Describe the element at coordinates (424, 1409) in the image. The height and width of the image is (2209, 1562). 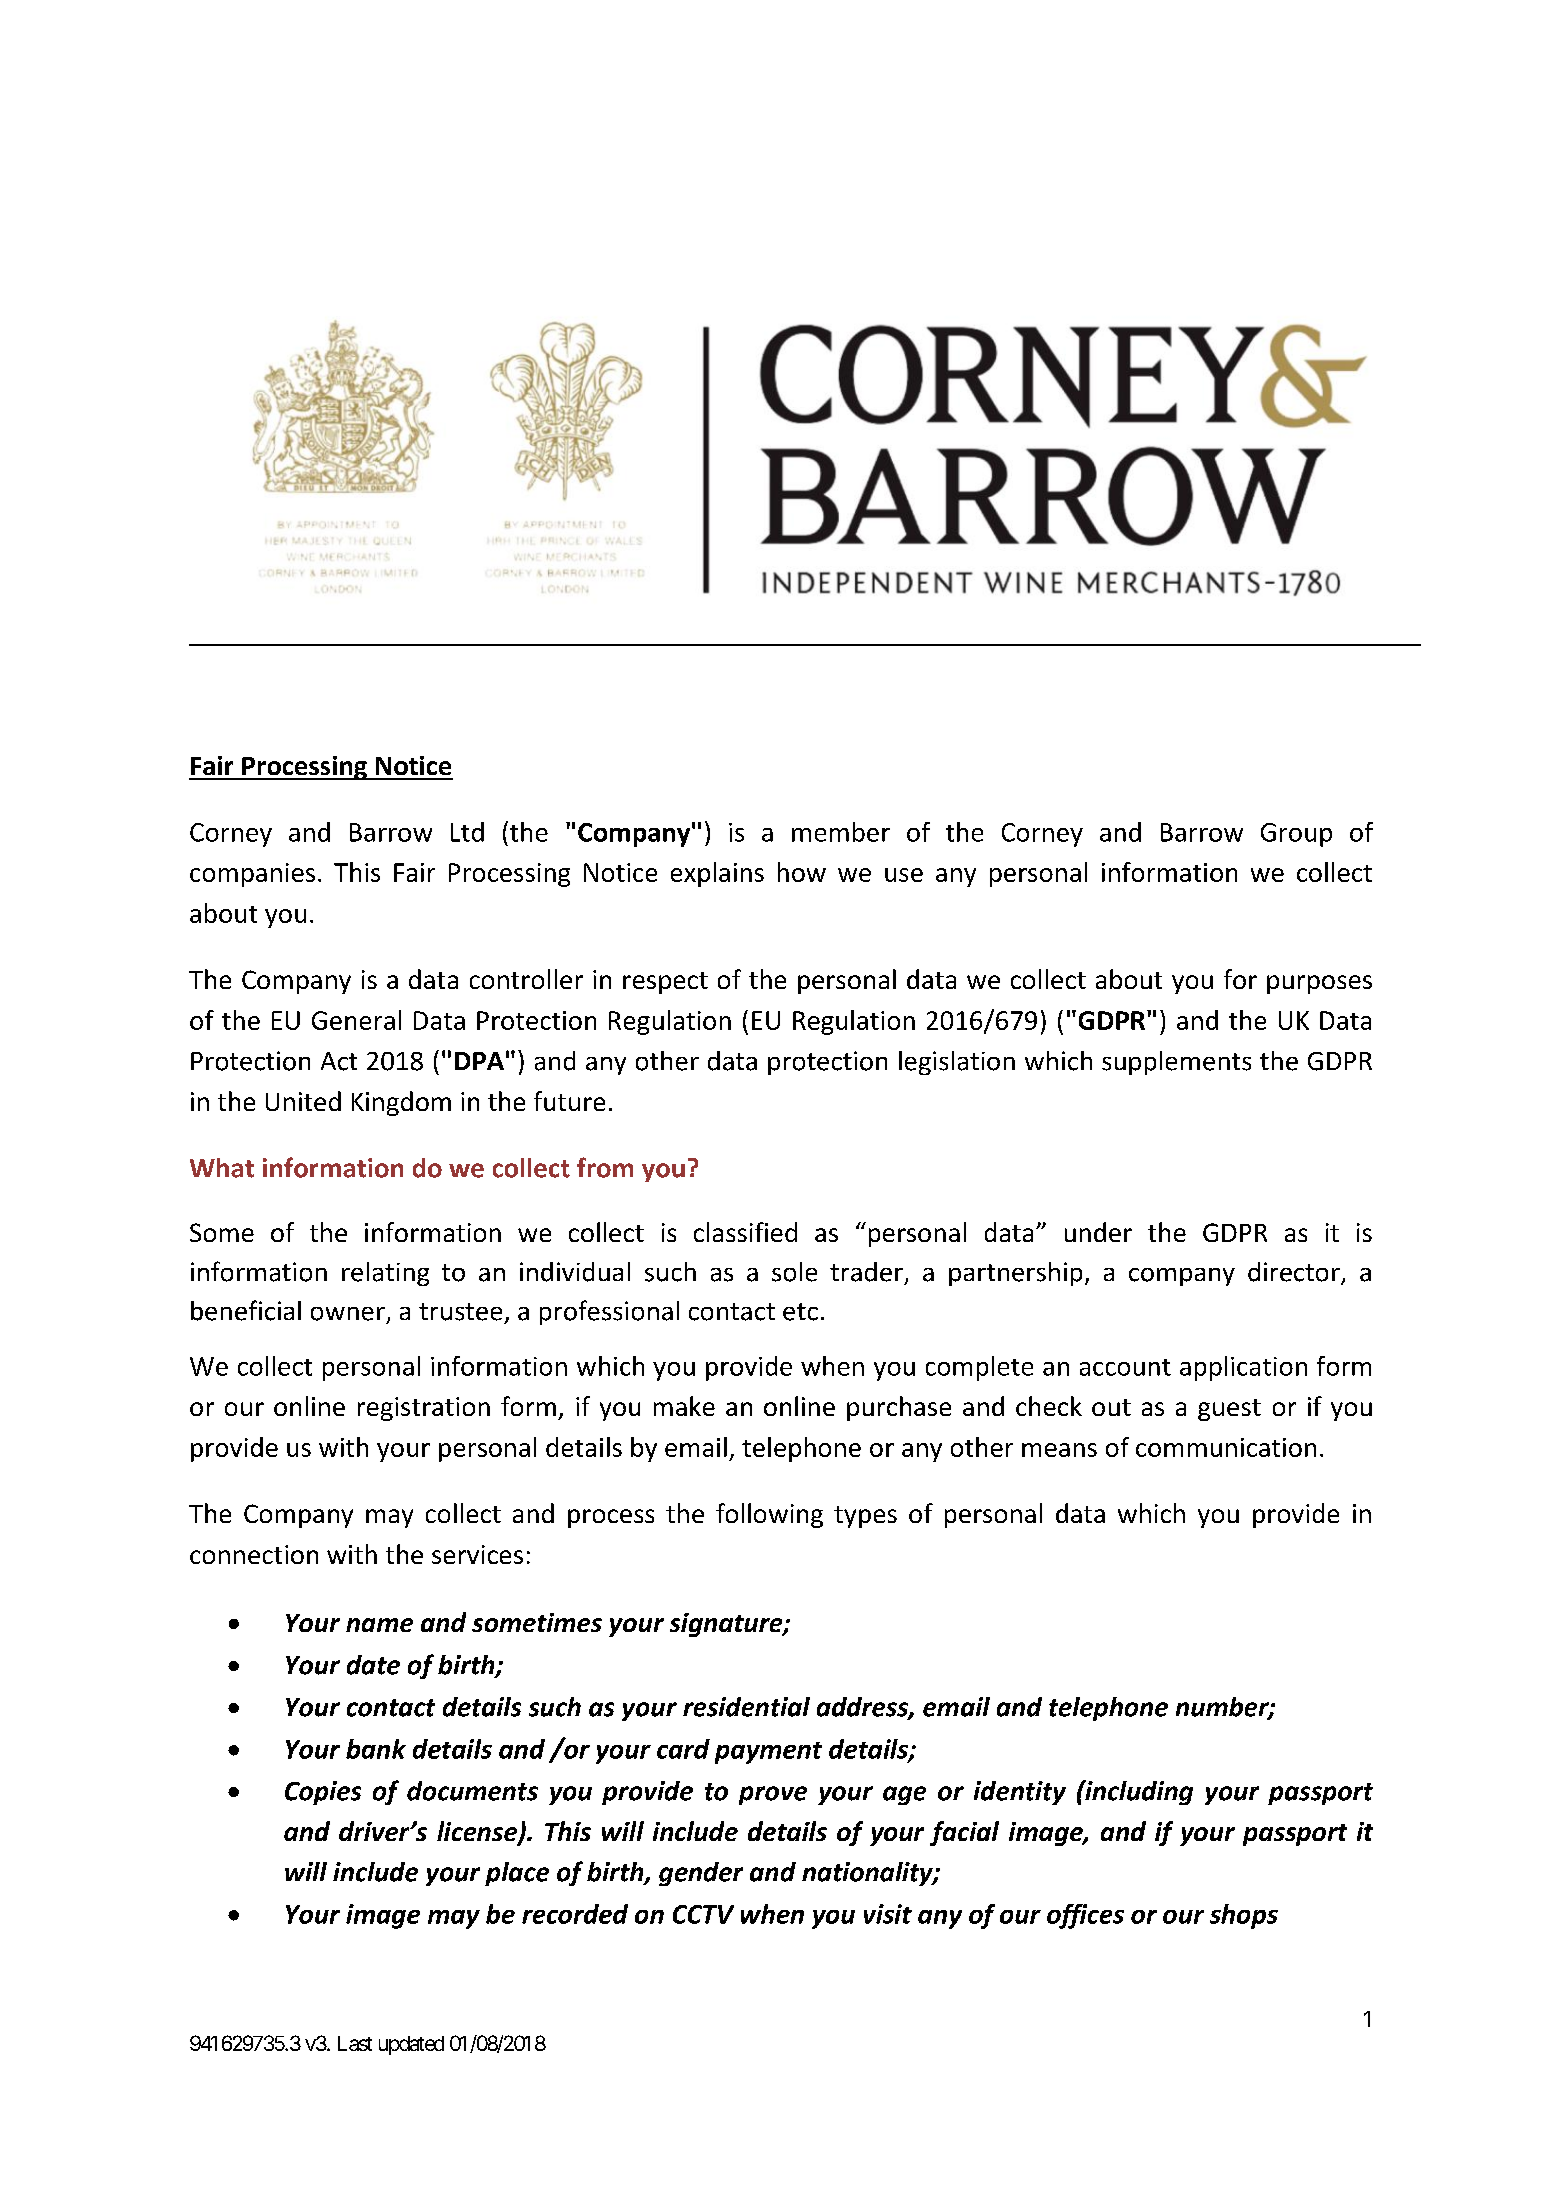
I see `registration` at that location.
